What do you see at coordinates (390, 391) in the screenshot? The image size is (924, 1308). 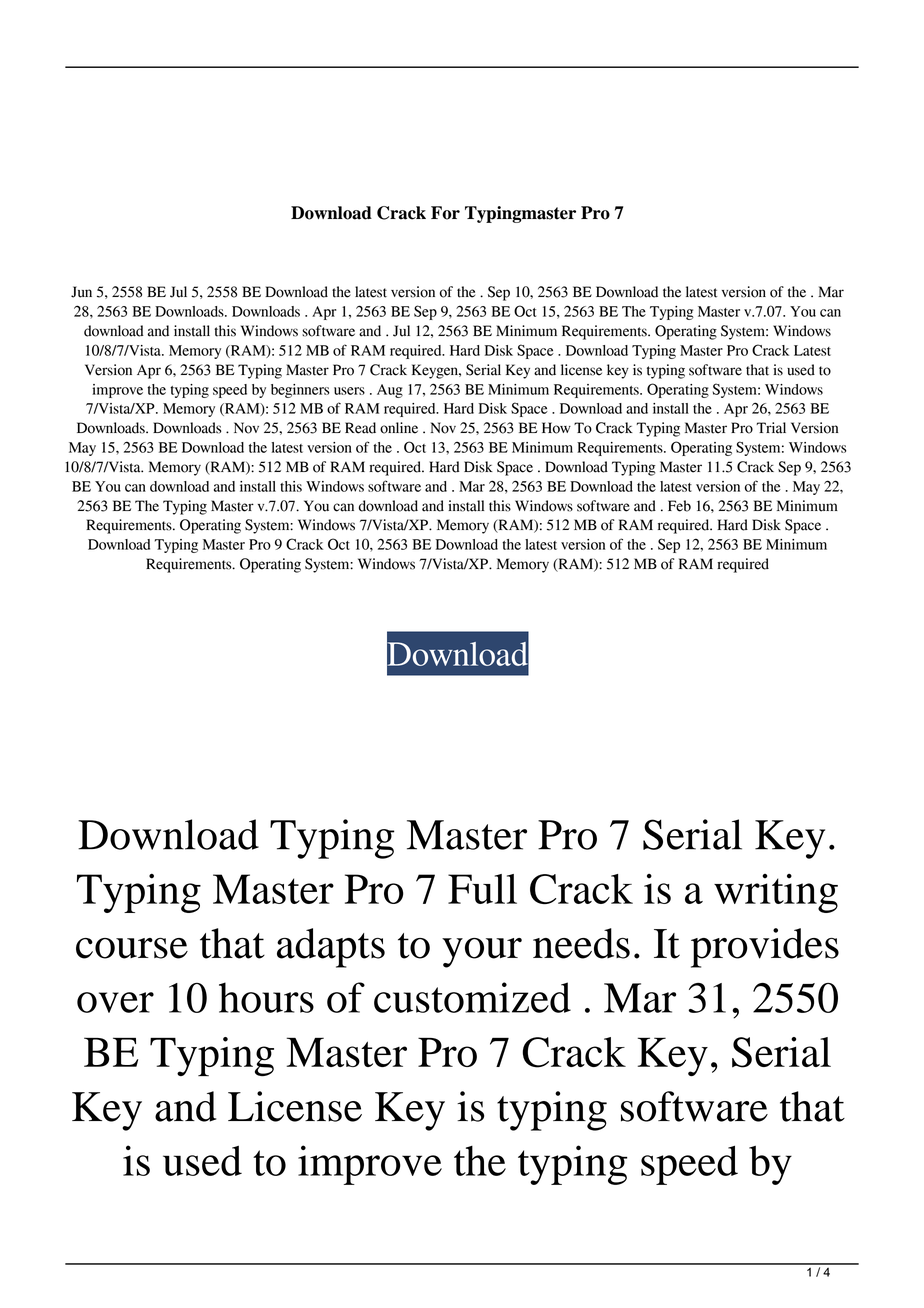 I see `Aug` at bounding box center [390, 391].
